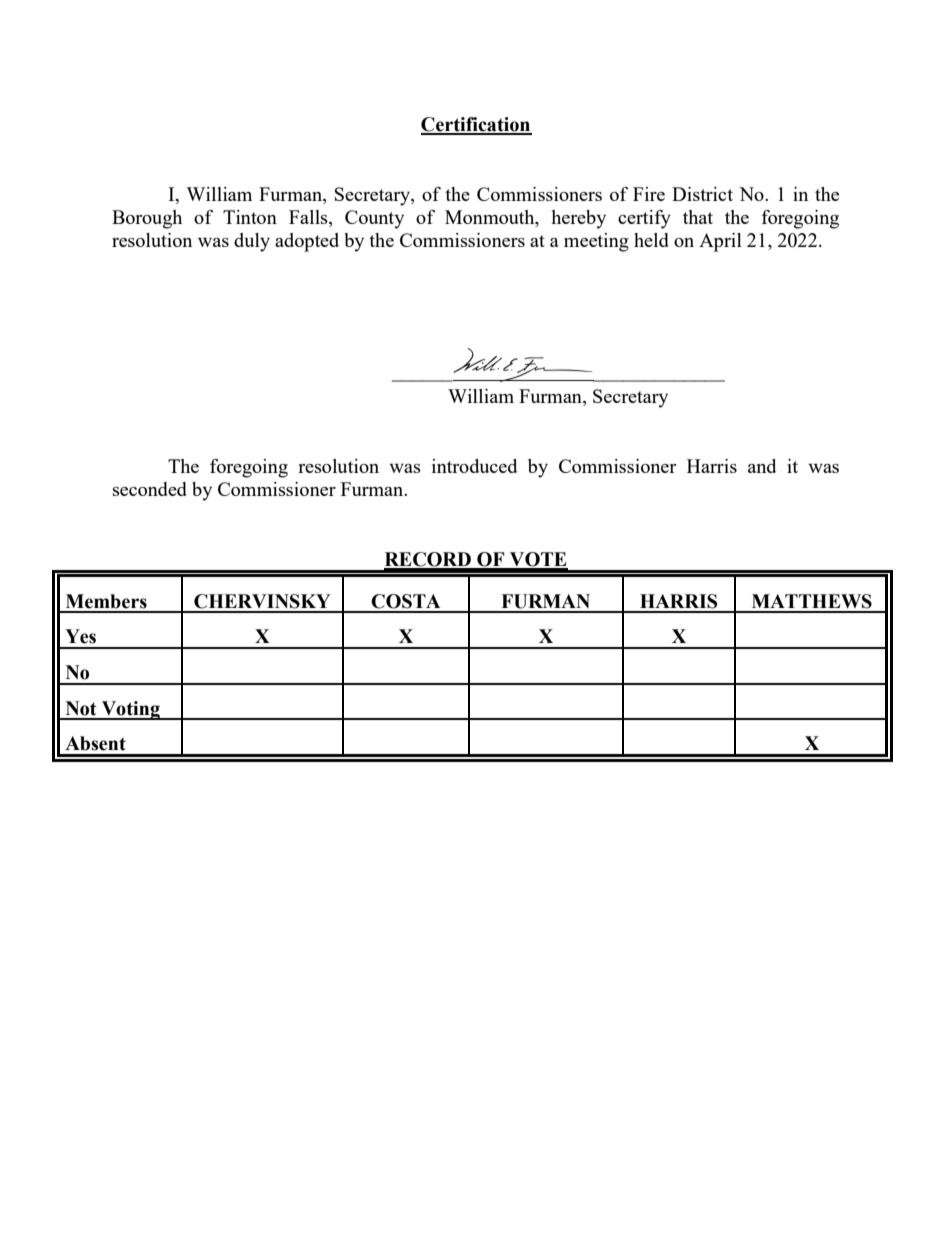 The width and height of the screenshot is (952, 1233). What do you see at coordinates (476, 125) in the screenshot?
I see `Certification` at bounding box center [476, 125].
